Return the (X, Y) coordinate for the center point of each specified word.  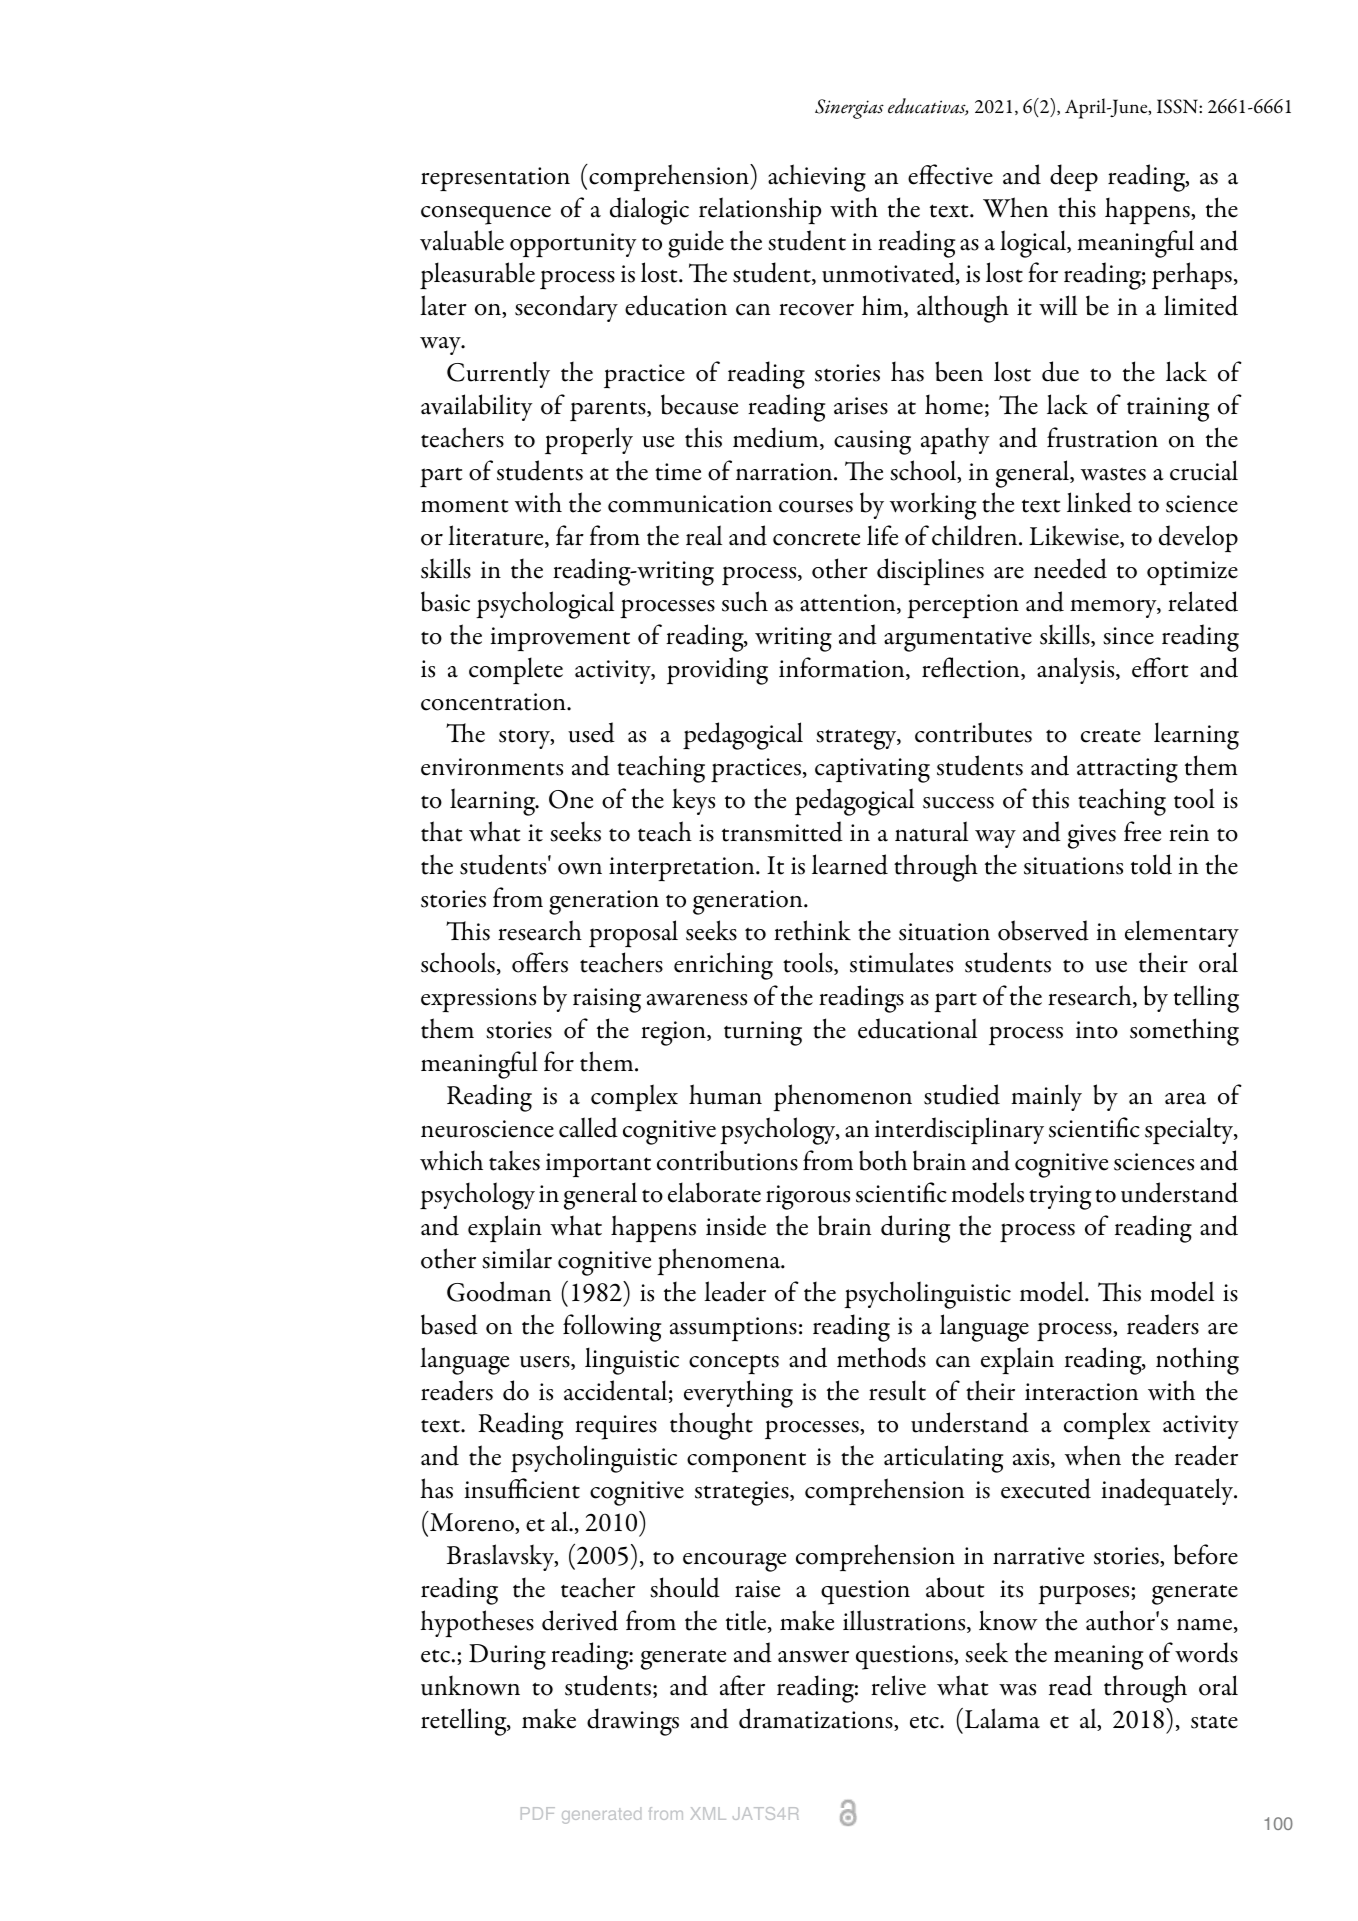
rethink (812, 930)
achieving (817, 178)
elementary (1182, 933)
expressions (478, 1000)
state (1214, 1722)
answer (813, 1656)
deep (1074, 178)
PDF (538, 1813)
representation (495, 179)
